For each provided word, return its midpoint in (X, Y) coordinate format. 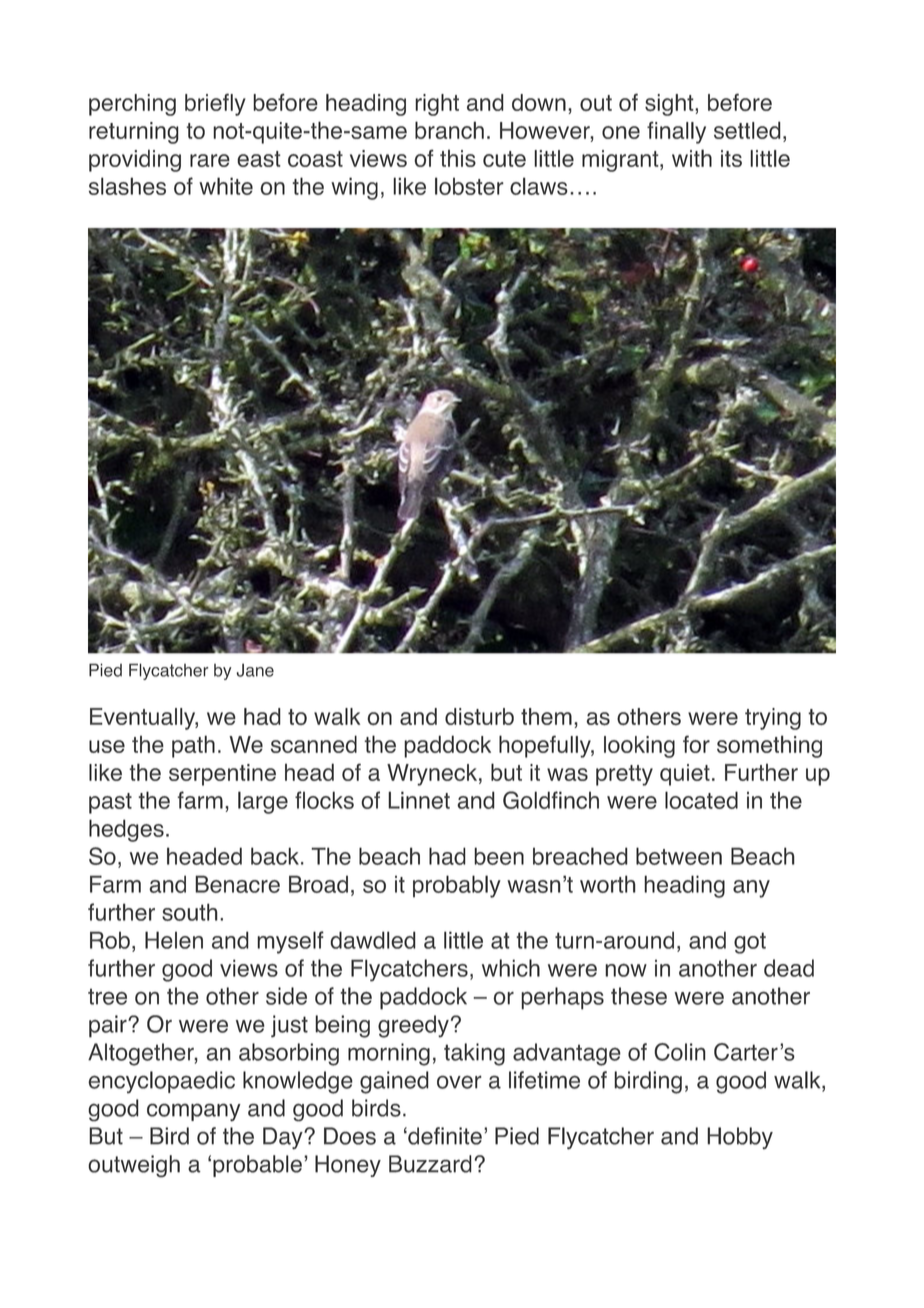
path (193, 746)
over (459, 1082)
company (194, 1112)
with (692, 158)
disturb (479, 716)
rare (210, 160)
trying (773, 719)
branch (449, 130)
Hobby (740, 1138)
